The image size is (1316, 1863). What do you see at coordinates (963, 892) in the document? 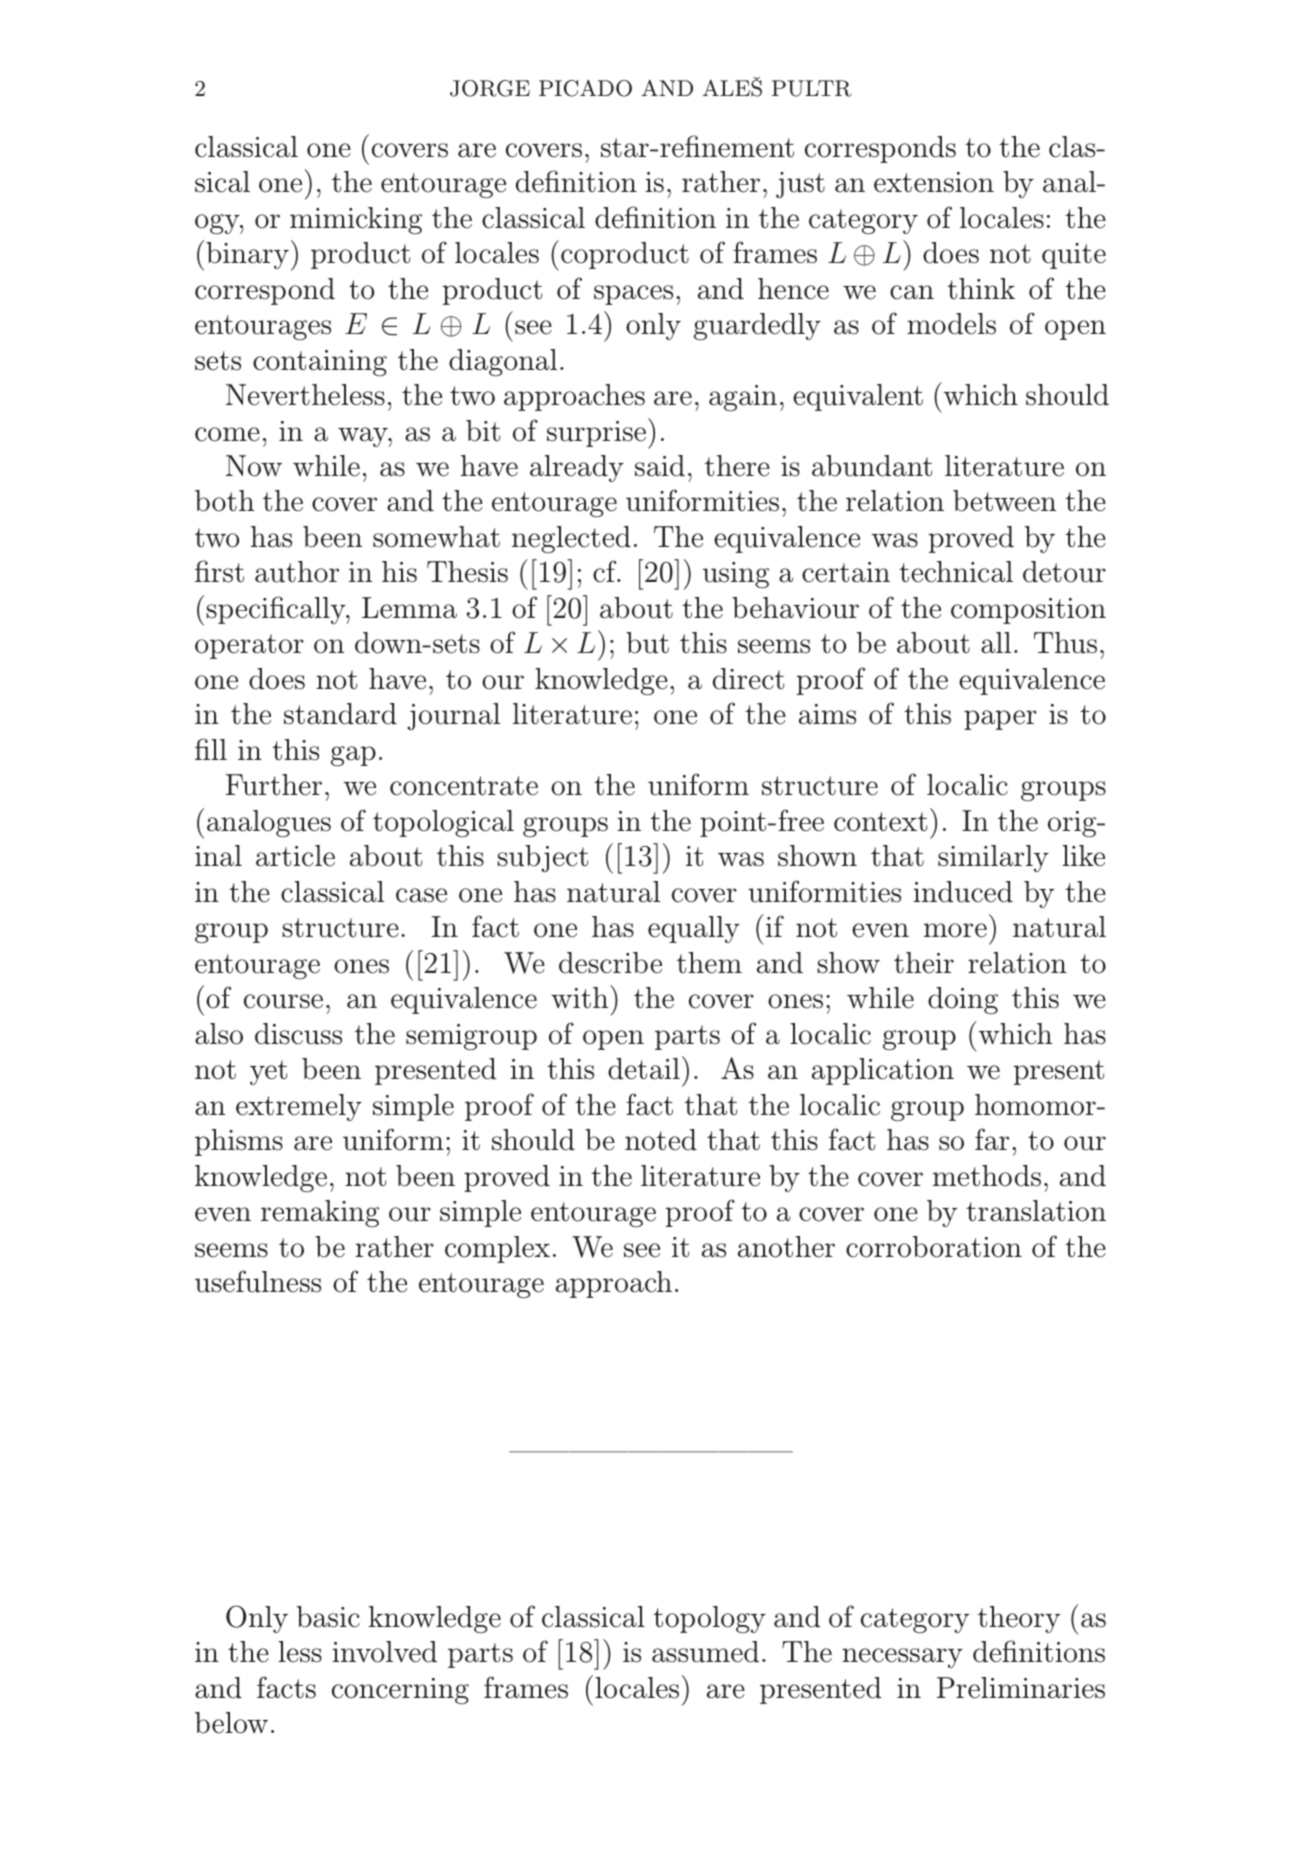
I see `induced` at bounding box center [963, 892].
